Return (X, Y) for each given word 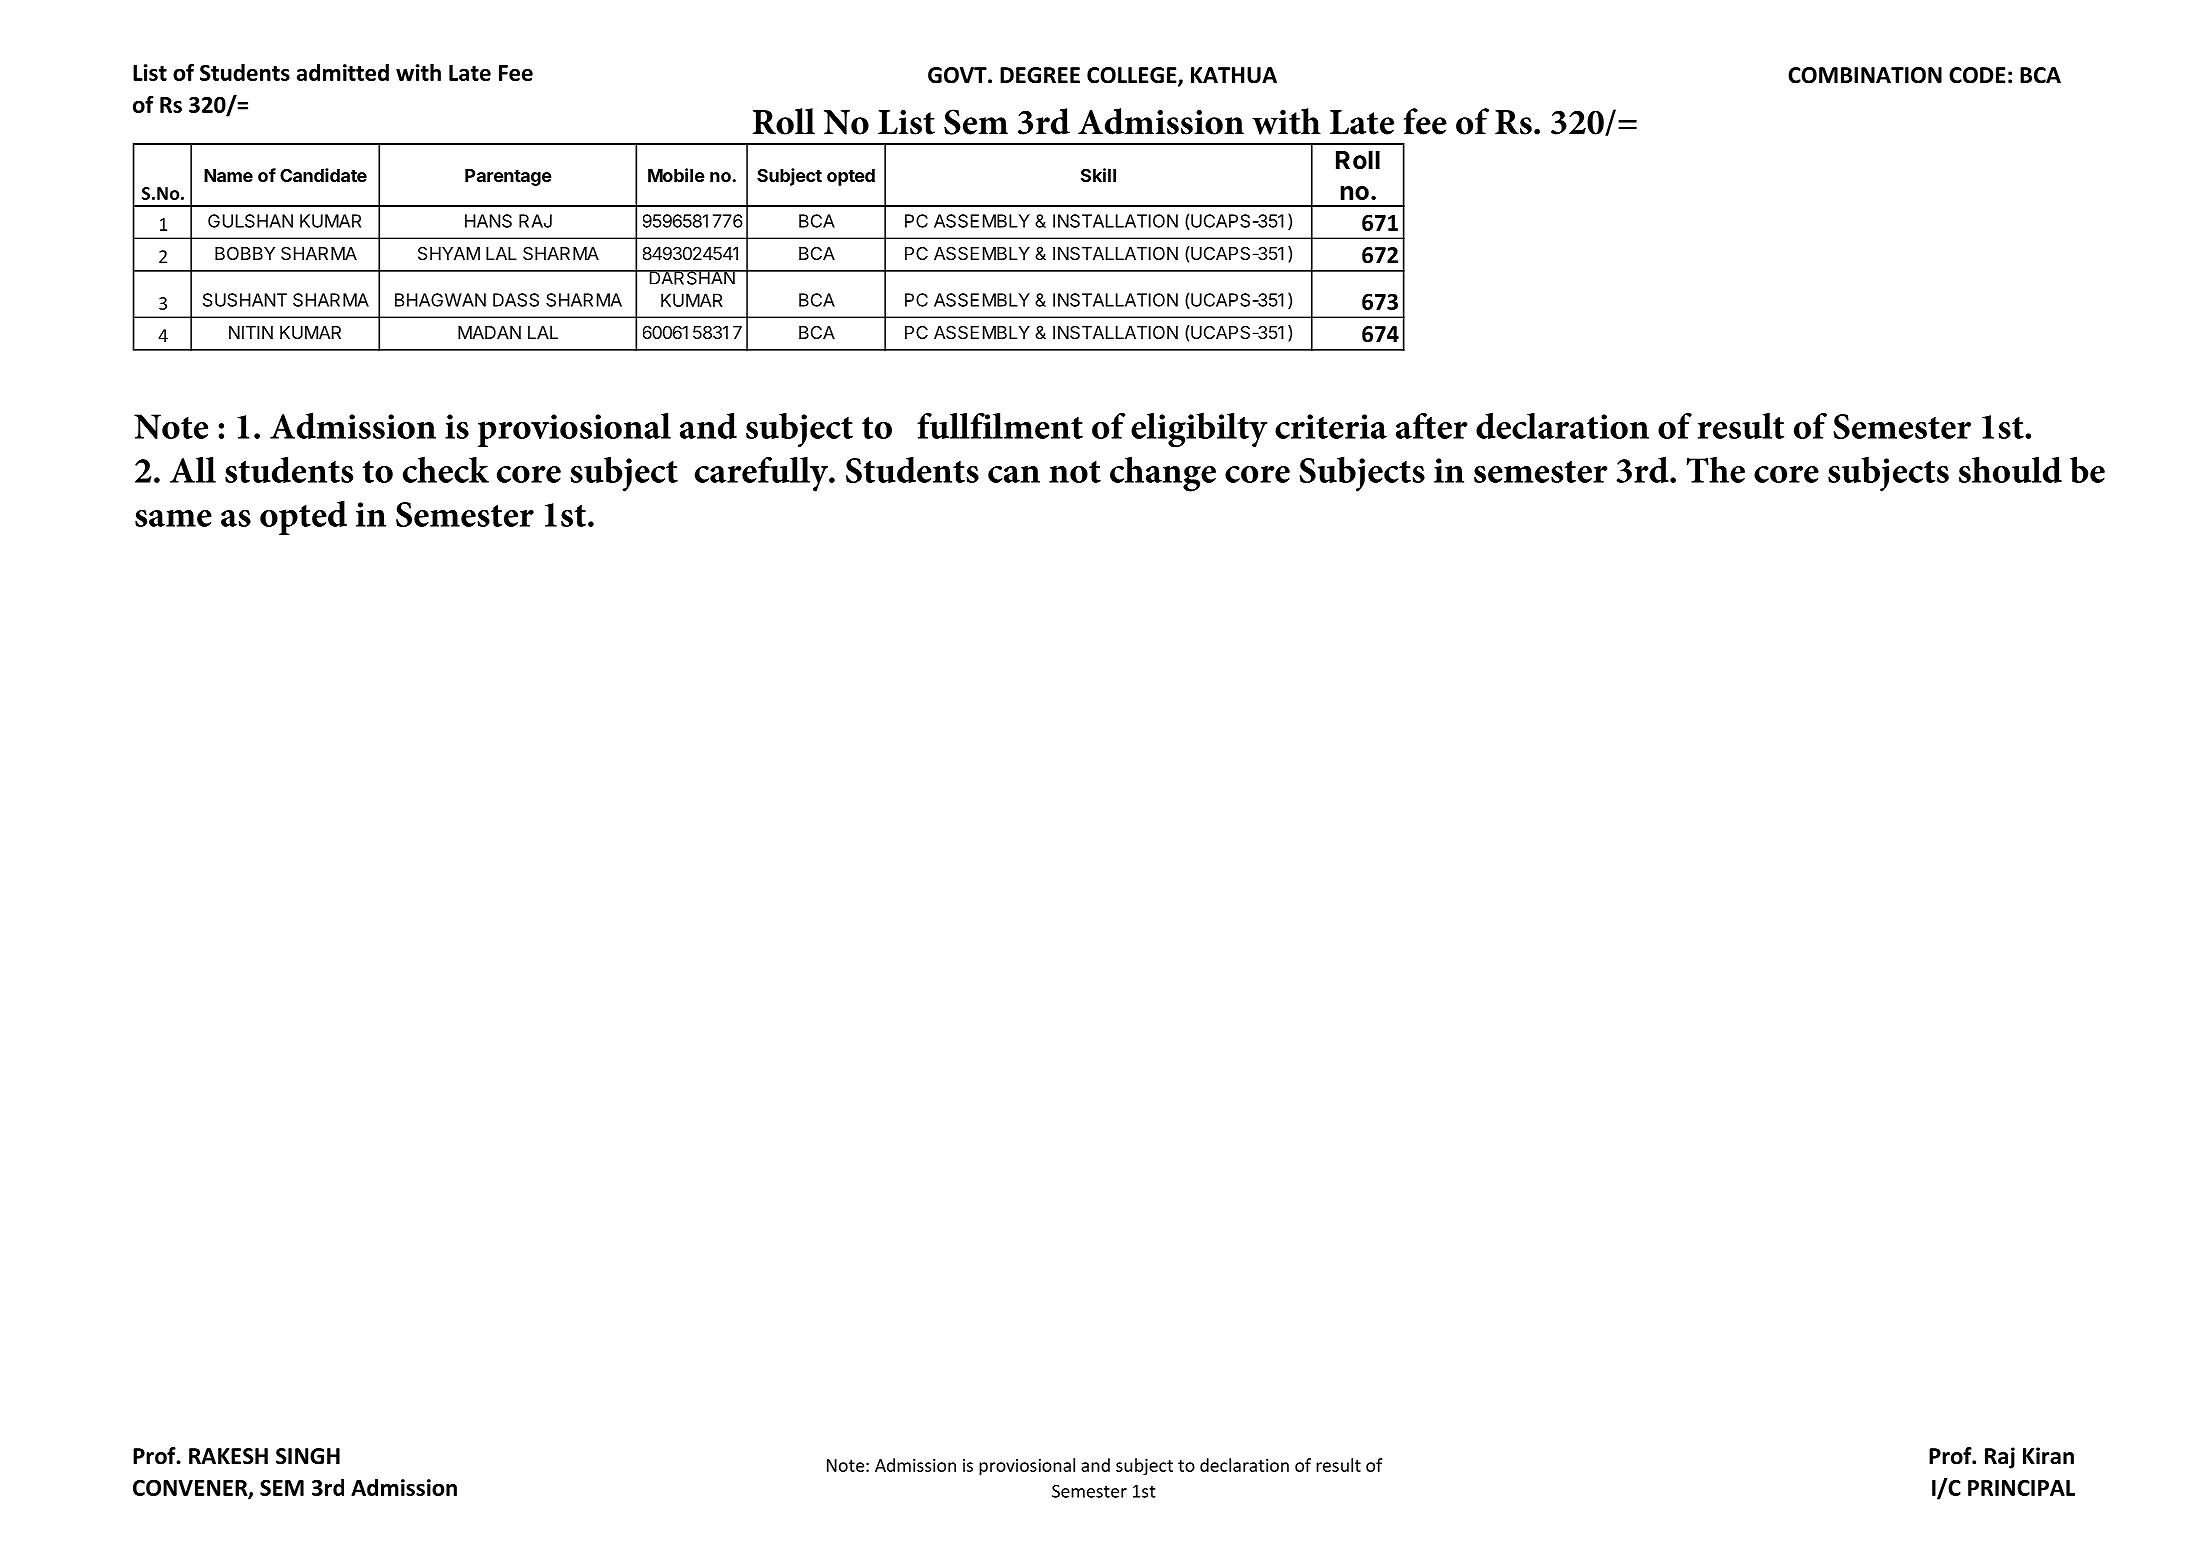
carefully (762, 474)
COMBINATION (1865, 75)
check (446, 470)
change (1163, 474)
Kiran (2048, 1456)
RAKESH (228, 1456)
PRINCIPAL (2021, 1488)
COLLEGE (1133, 76)
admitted (343, 72)
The (1716, 470)
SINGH (308, 1456)
